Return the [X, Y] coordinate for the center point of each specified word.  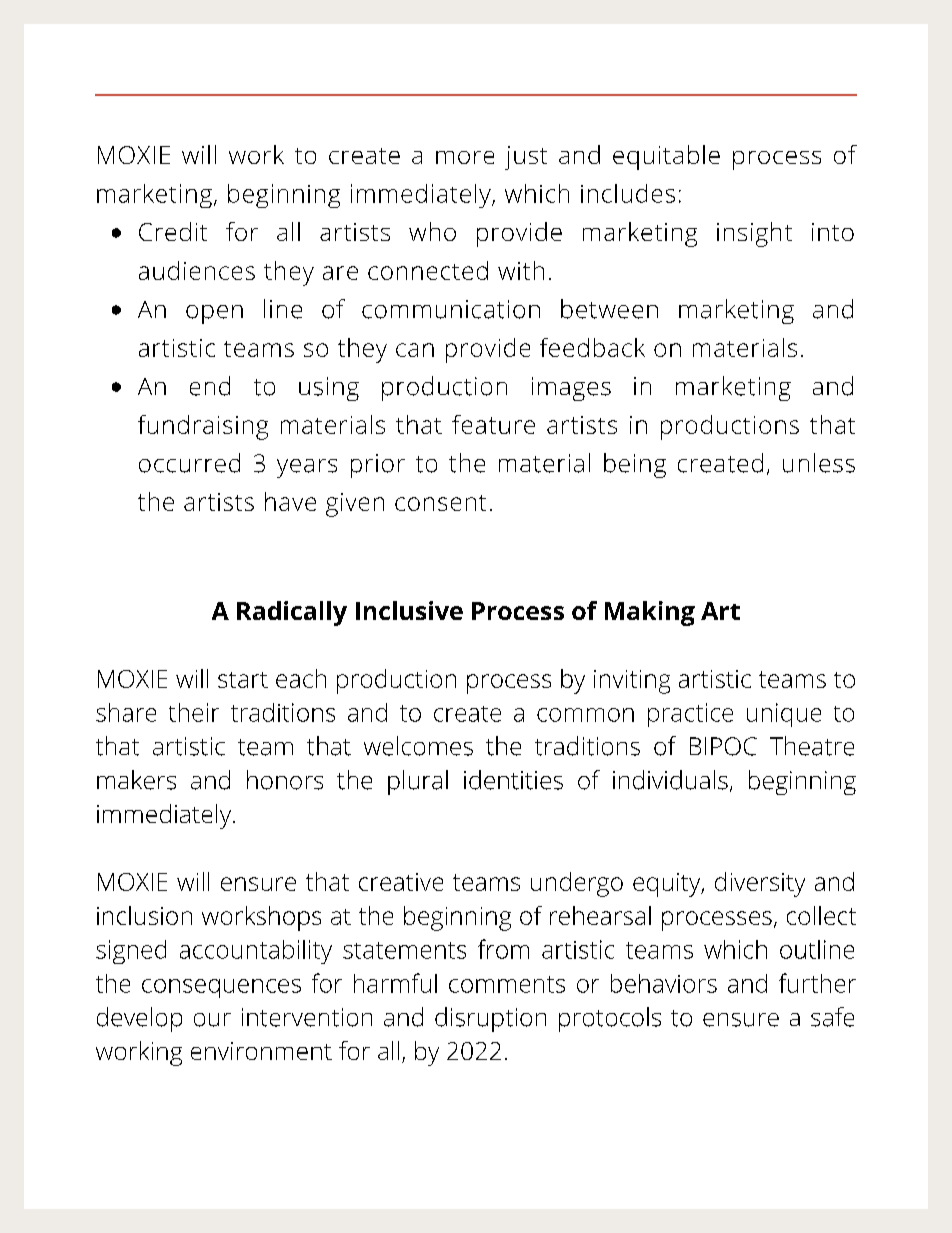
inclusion [144, 915]
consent [440, 503]
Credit [173, 231]
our [212, 1020]
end [210, 386]
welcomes [418, 746]
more [465, 157]
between [609, 309]
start [243, 680]
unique [784, 715]
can [415, 350]
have [290, 501]
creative [401, 882]
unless [819, 463]
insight [754, 234]
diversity [760, 884]
